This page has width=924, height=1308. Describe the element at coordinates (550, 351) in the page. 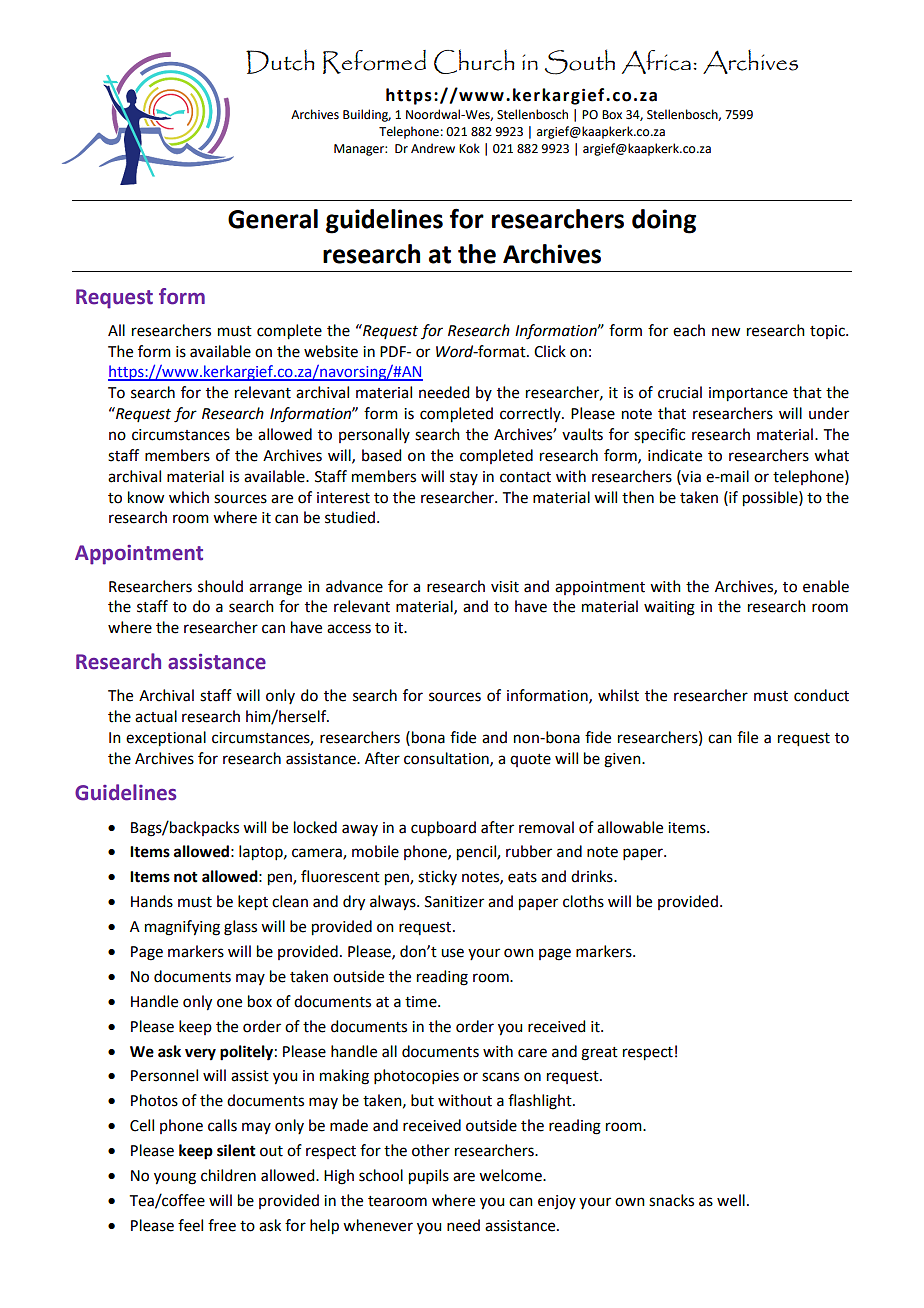

I see `Click` at that location.
